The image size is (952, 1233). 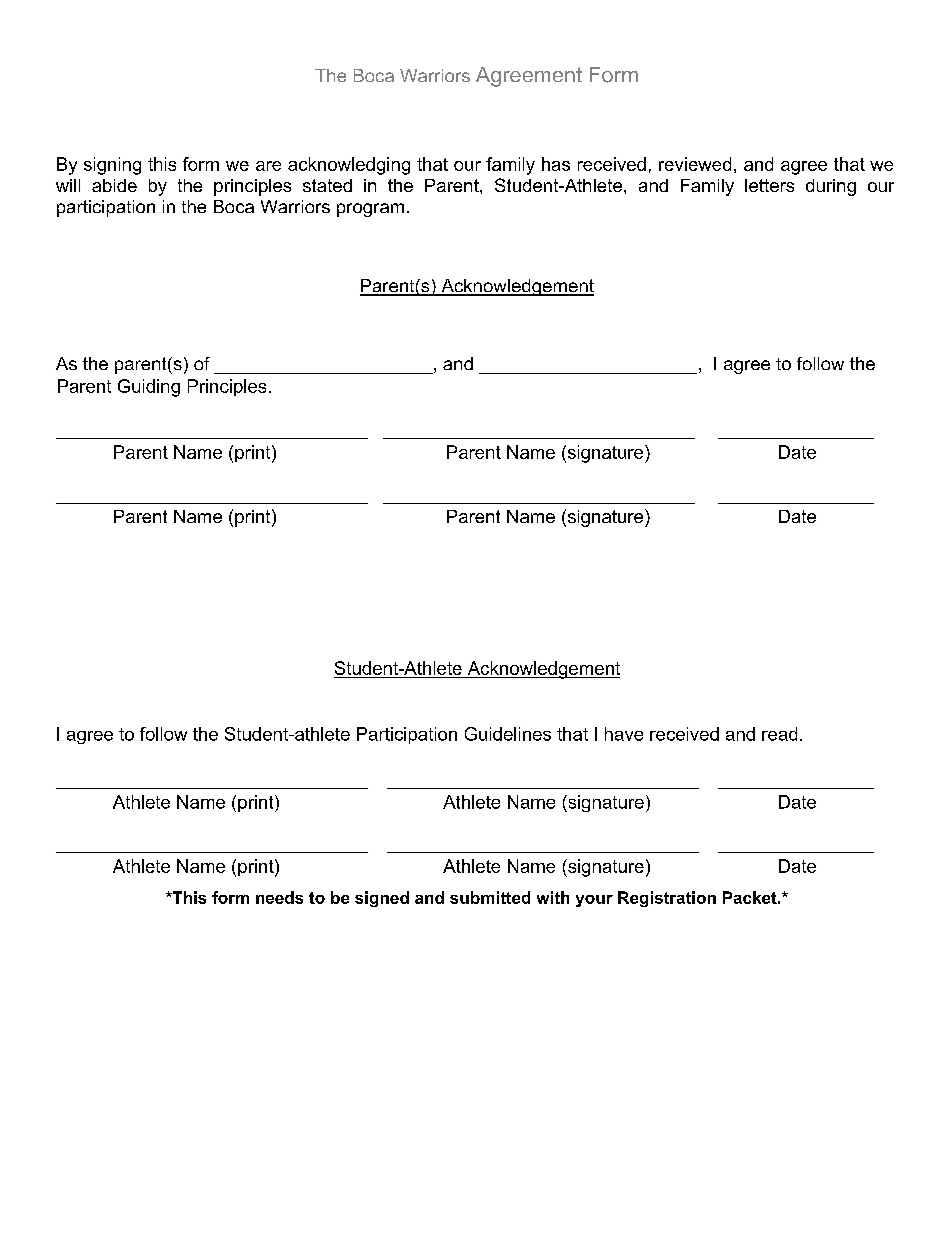 I want to click on read, so click(x=779, y=734).
